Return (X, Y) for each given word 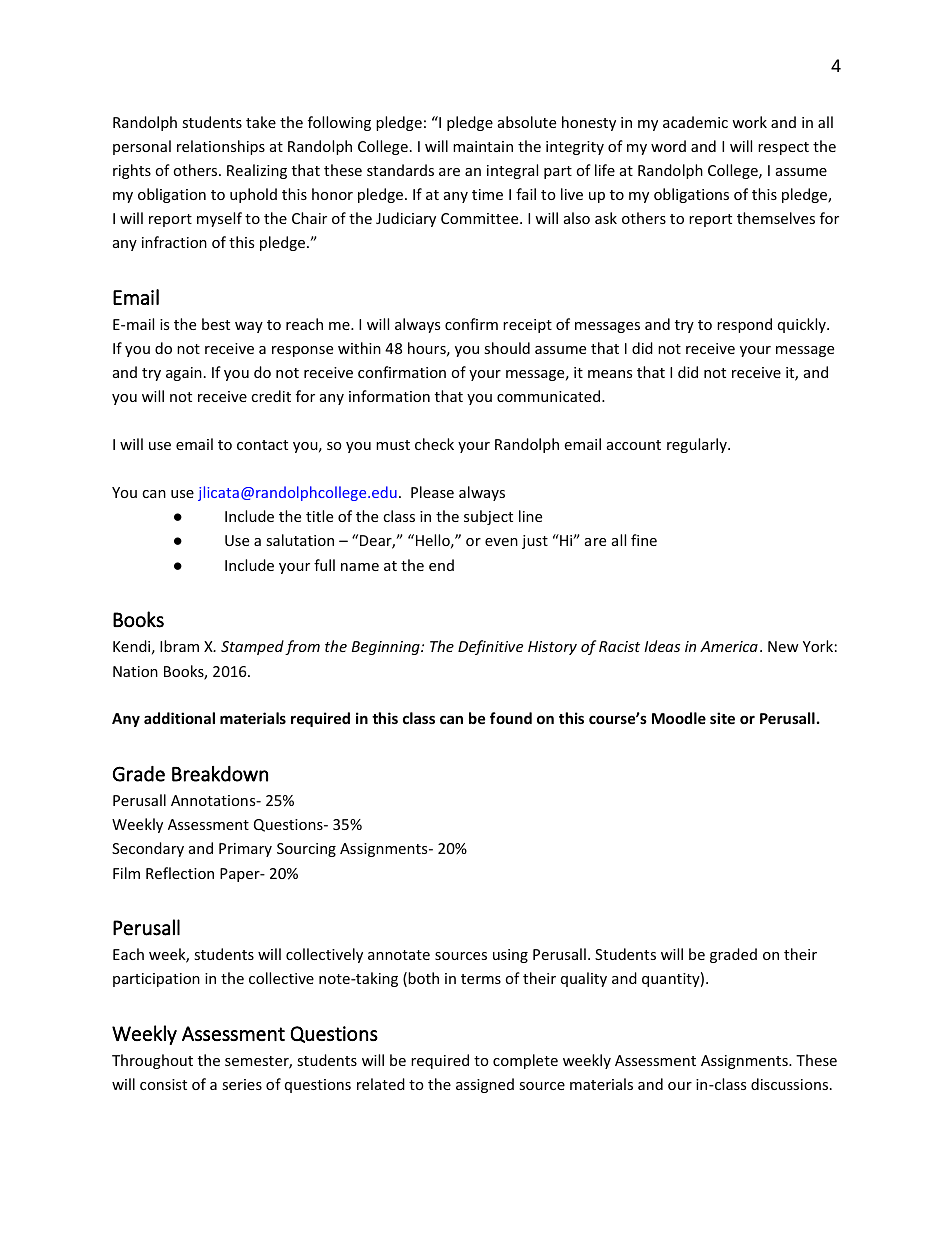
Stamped (252, 647)
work (749, 122)
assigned (485, 1085)
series (242, 1084)
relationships (221, 147)
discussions (789, 1084)
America (729, 646)
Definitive (490, 647)
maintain (483, 146)
